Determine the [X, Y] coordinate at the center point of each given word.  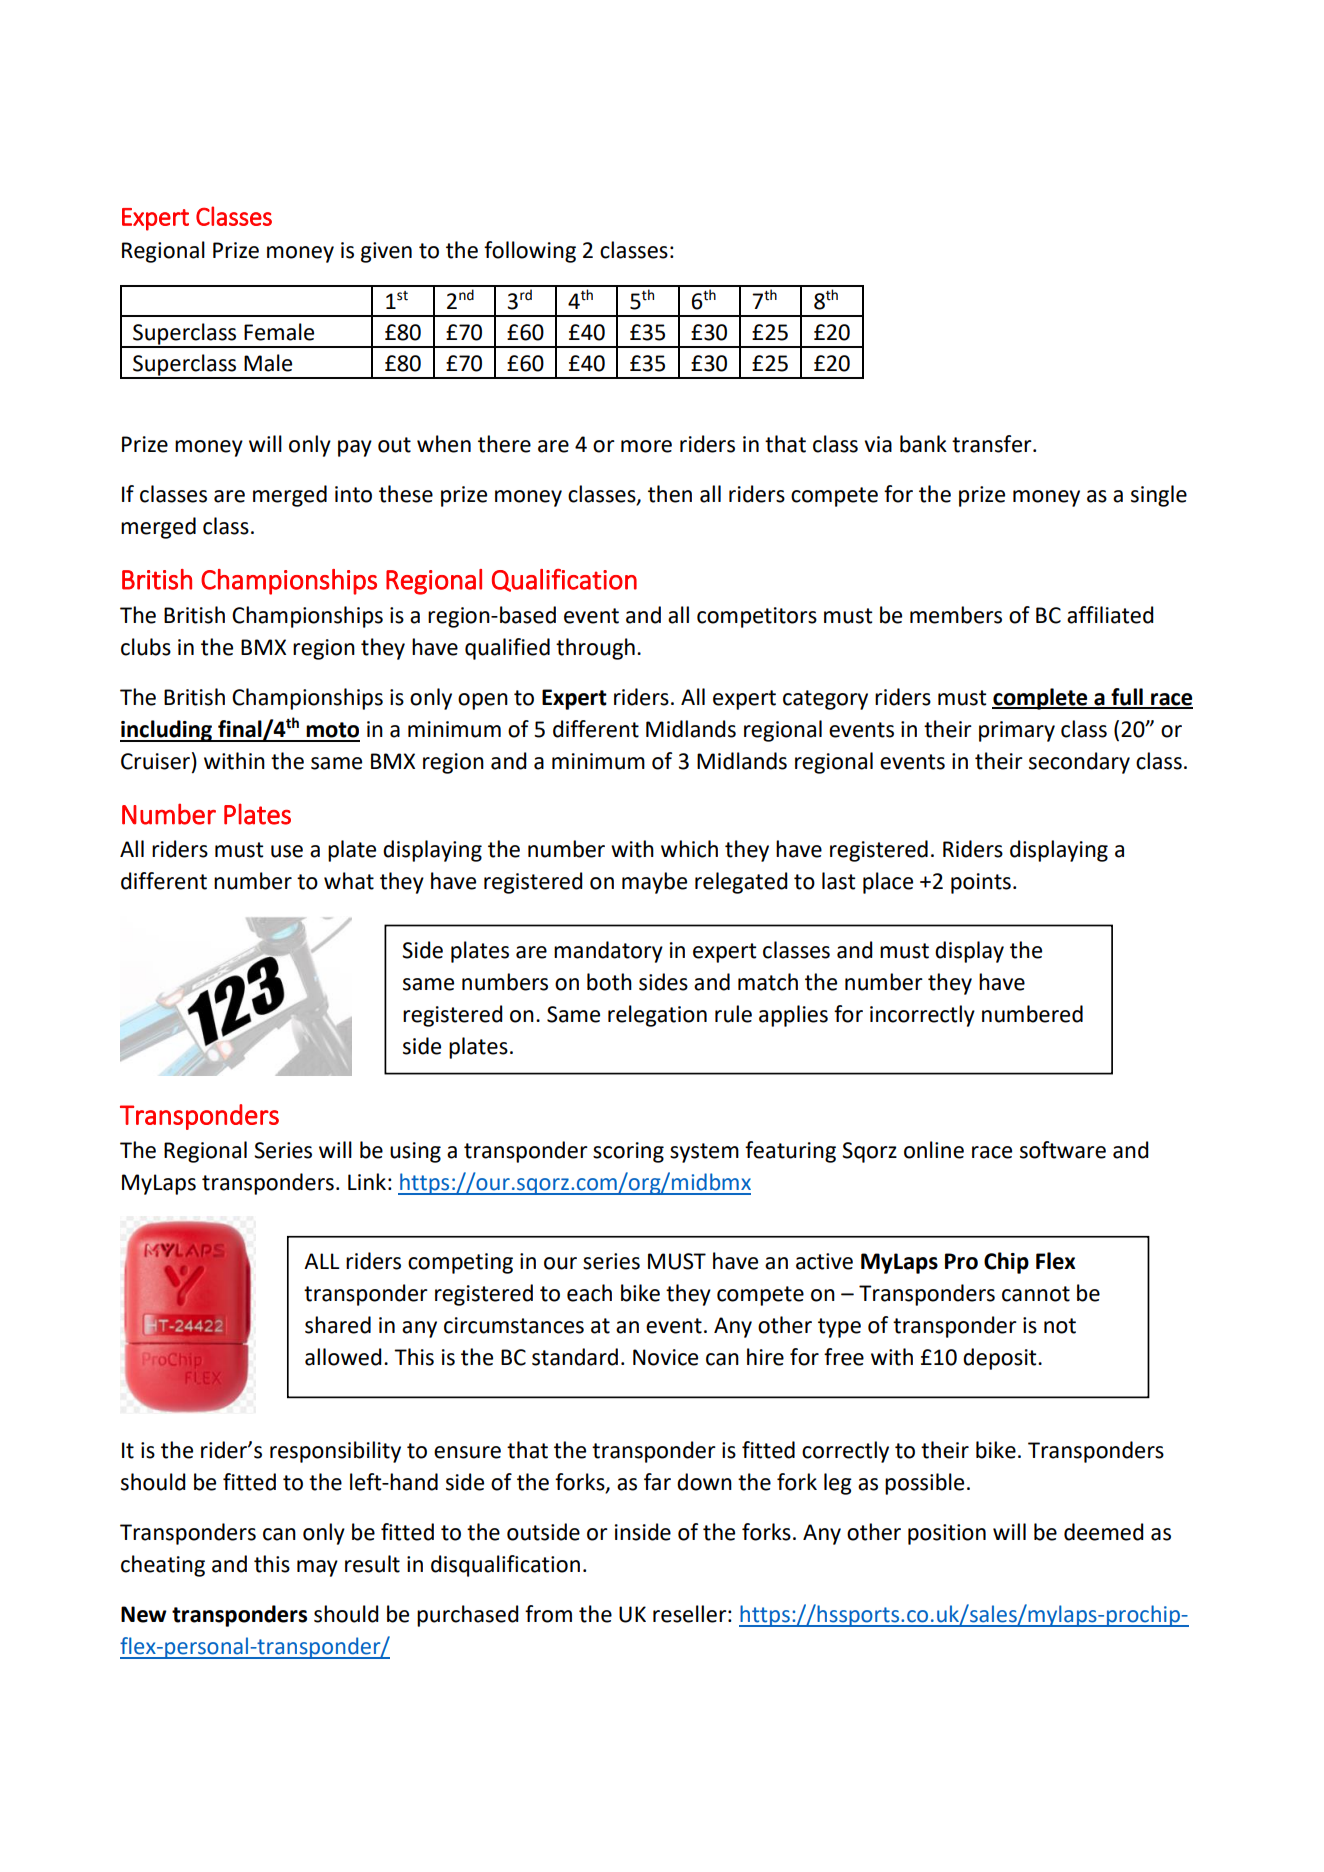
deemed [1104, 1532]
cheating [163, 1566]
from [548, 1614]
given [386, 252]
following [530, 252]
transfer [993, 444]
